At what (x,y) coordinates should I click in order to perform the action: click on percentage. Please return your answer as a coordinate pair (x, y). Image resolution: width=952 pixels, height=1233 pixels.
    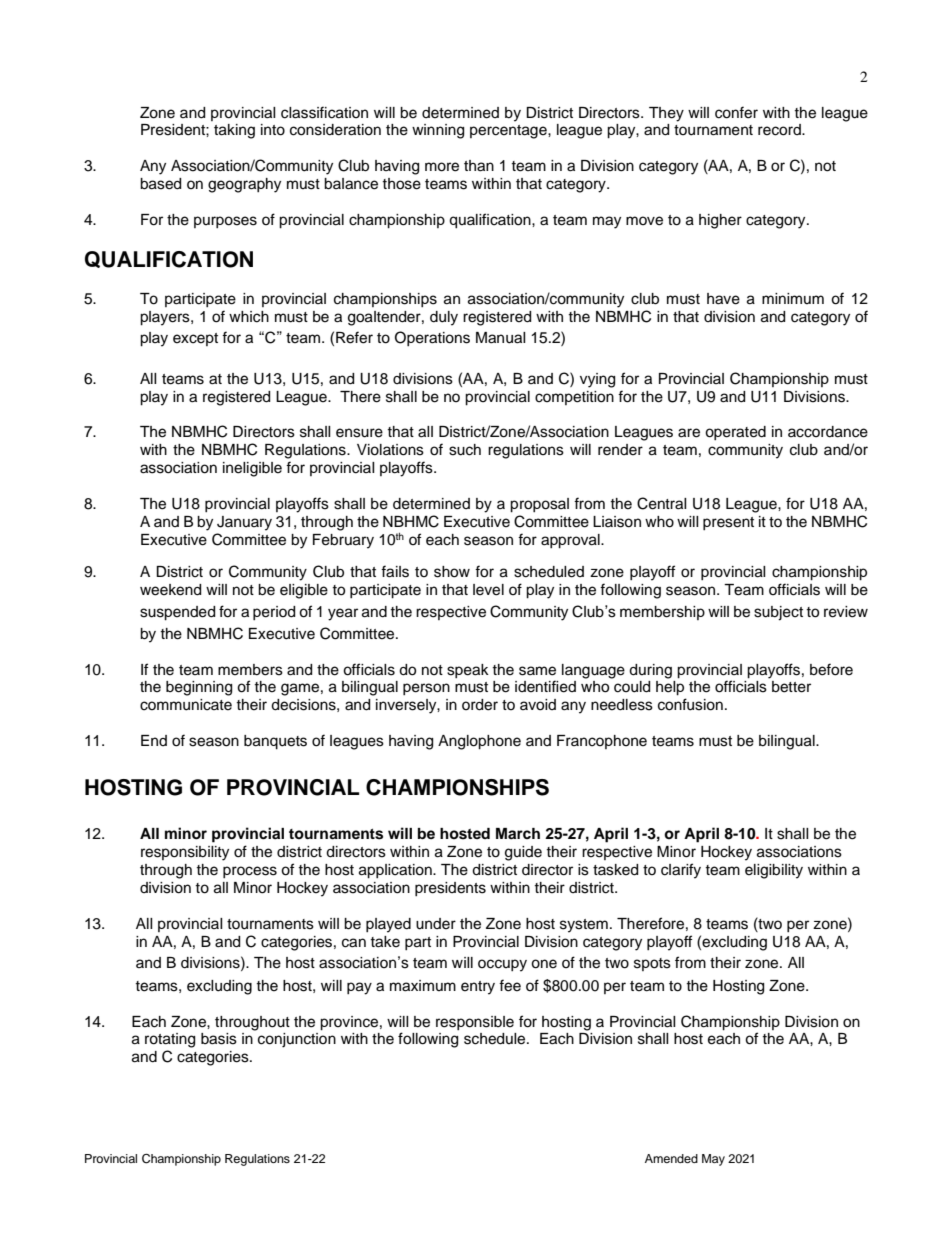
    Looking at the image, I should click on (509, 132).
